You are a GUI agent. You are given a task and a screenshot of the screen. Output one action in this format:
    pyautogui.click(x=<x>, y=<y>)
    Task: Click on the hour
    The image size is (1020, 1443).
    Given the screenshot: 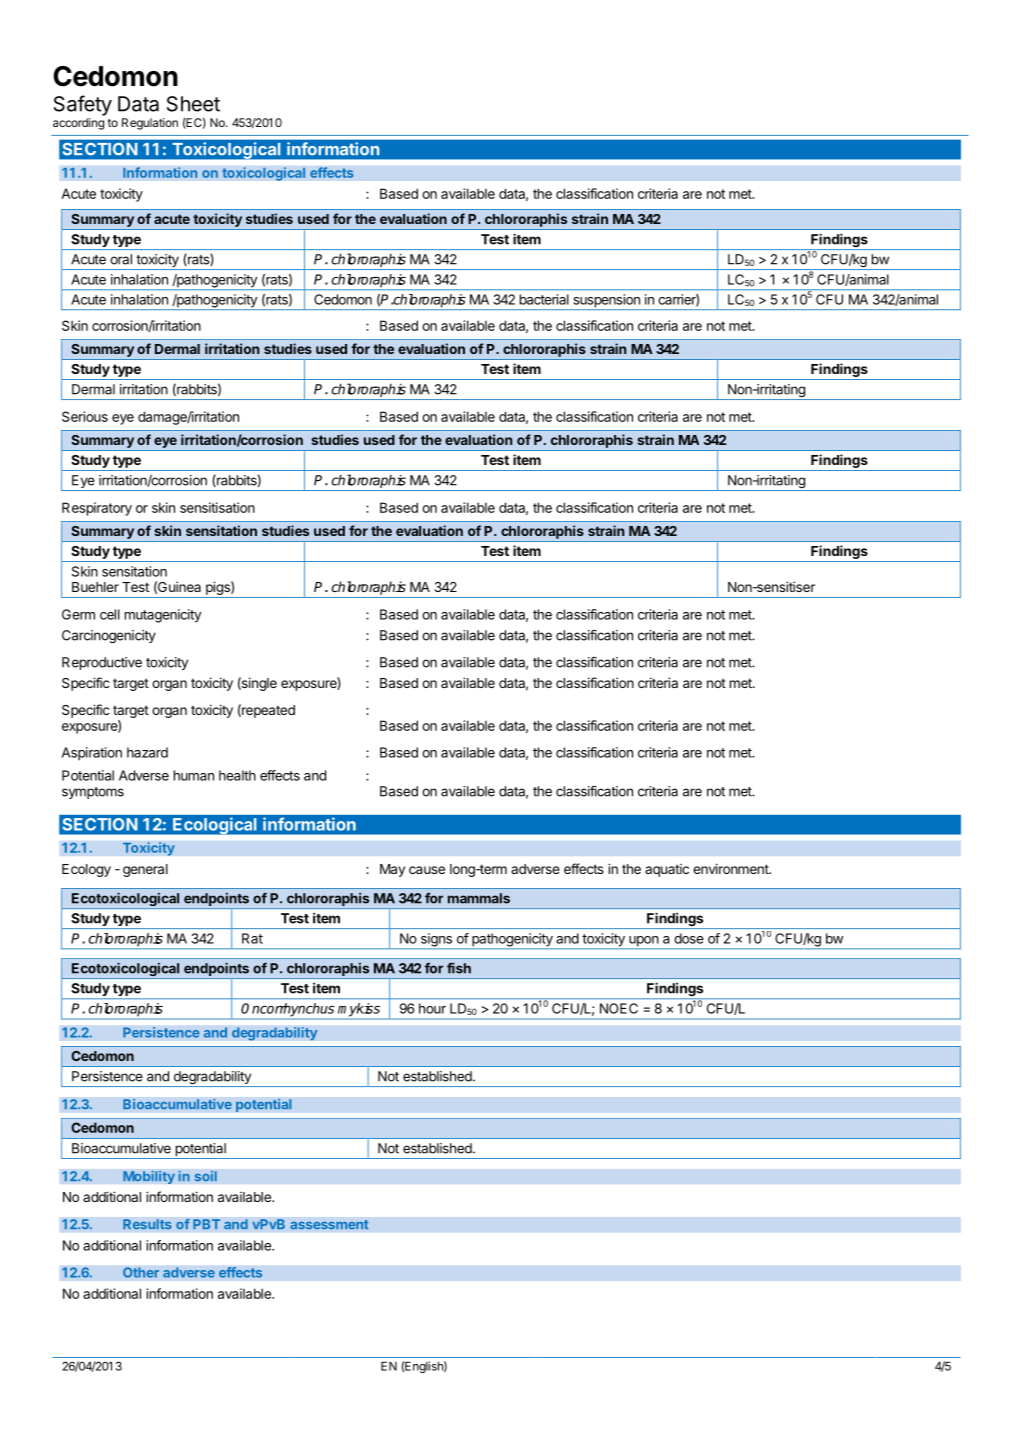 What is the action you would take?
    pyautogui.click(x=432, y=1008)
